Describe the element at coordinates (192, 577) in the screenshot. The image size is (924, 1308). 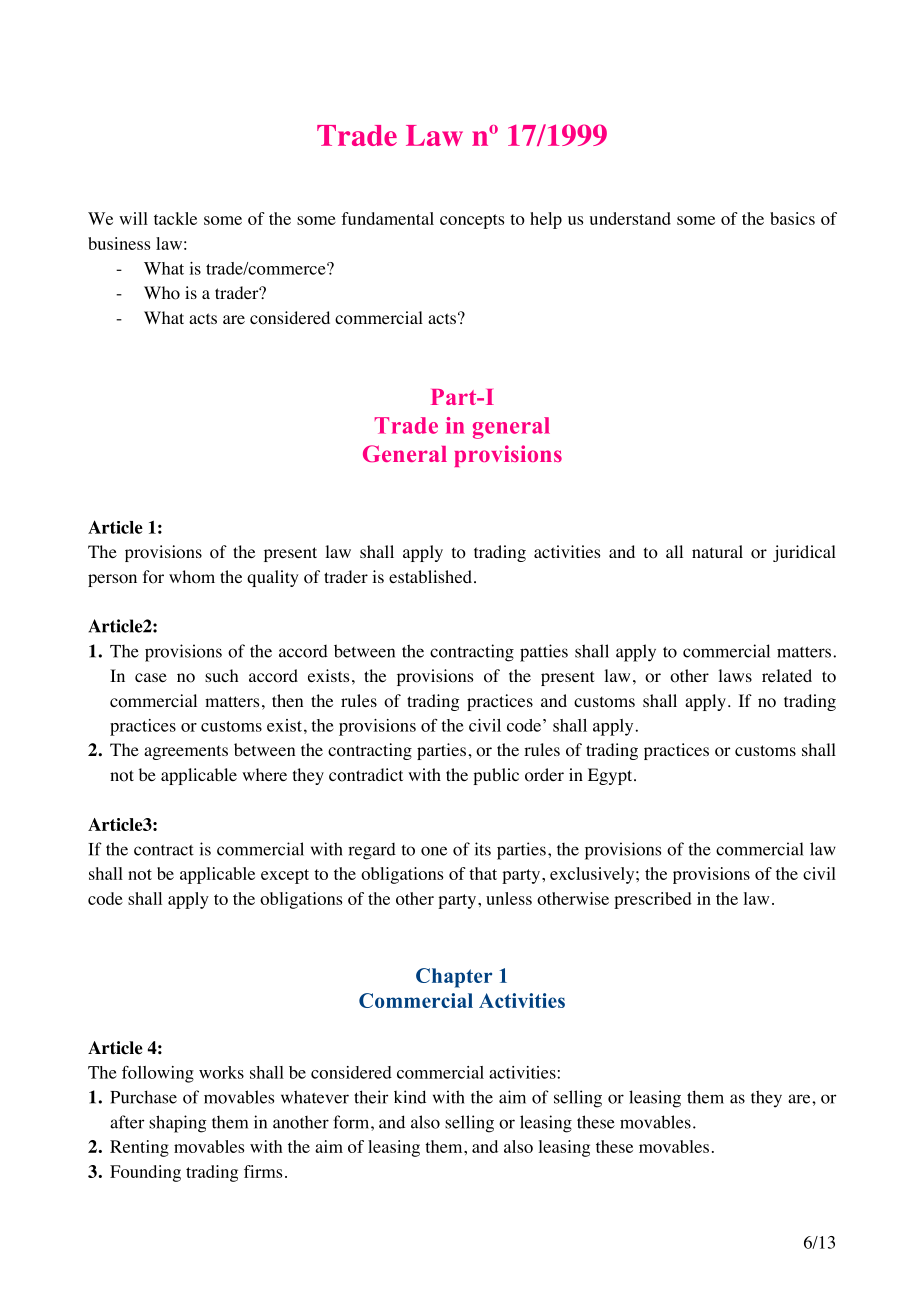
I see `whom` at that location.
